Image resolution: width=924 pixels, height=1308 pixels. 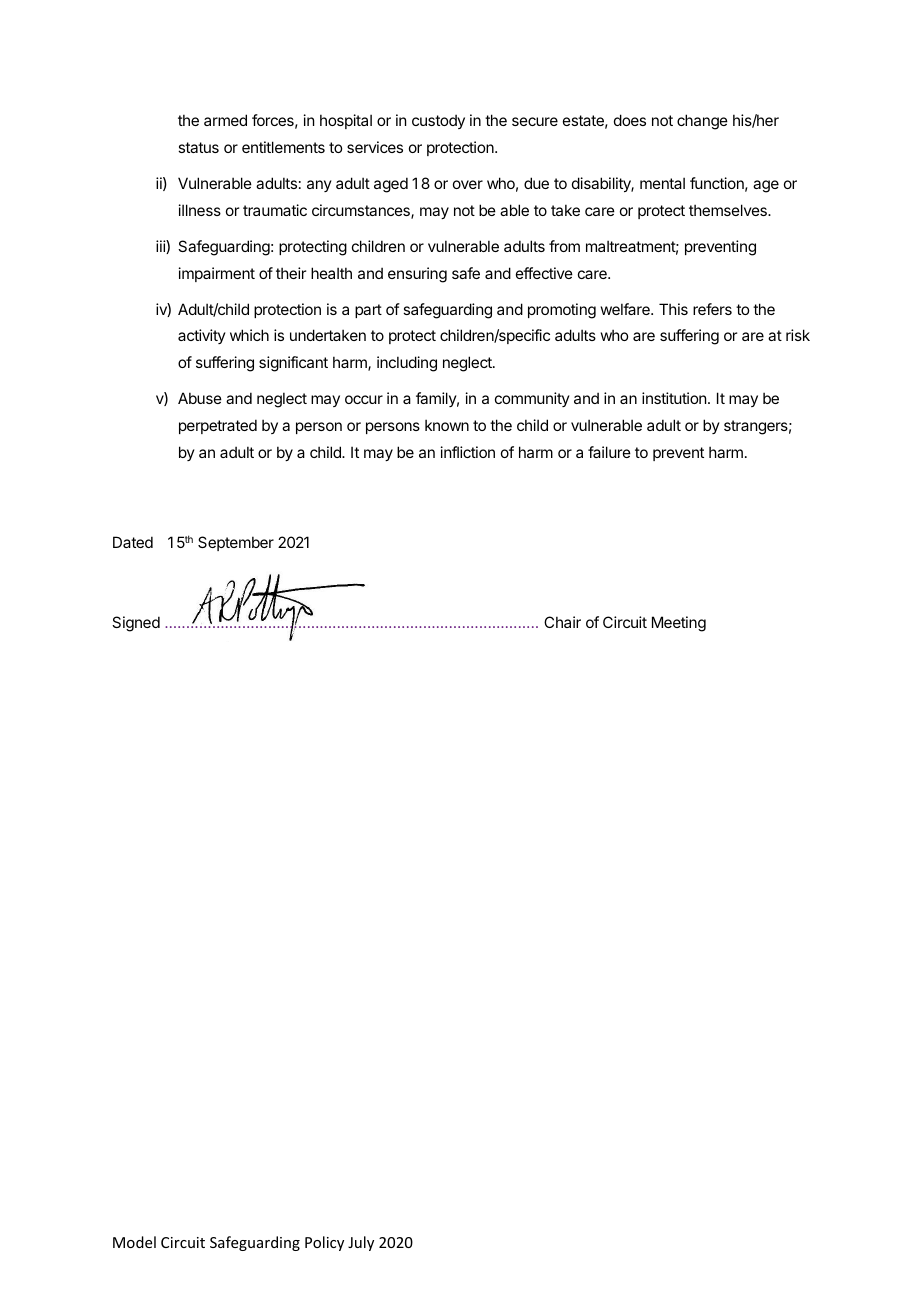 What do you see at coordinates (679, 624) in the screenshot?
I see `Meeting` at bounding box center [679, 624].
